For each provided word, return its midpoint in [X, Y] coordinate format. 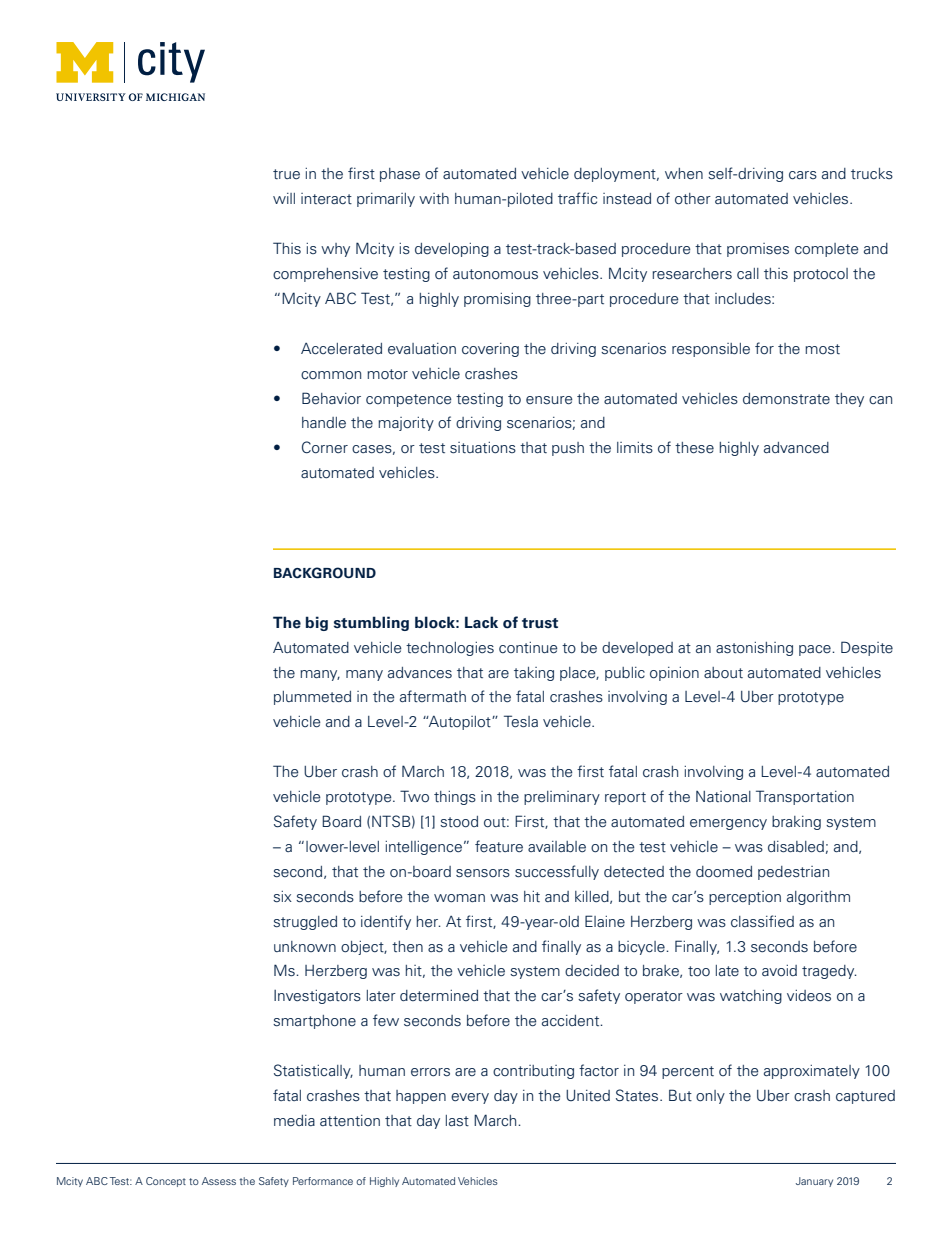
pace [816, 650]
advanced [796, 448]
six [282, 897]
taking [534, 674]
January [814, 1182]
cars [803, 175]
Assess [219, 1181]
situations [483, 448]
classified [762, 921]
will [284, 198]
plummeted [312, 698]
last [457, 1121]
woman [459, 898]
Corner [325, 447]
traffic [577, 198]
